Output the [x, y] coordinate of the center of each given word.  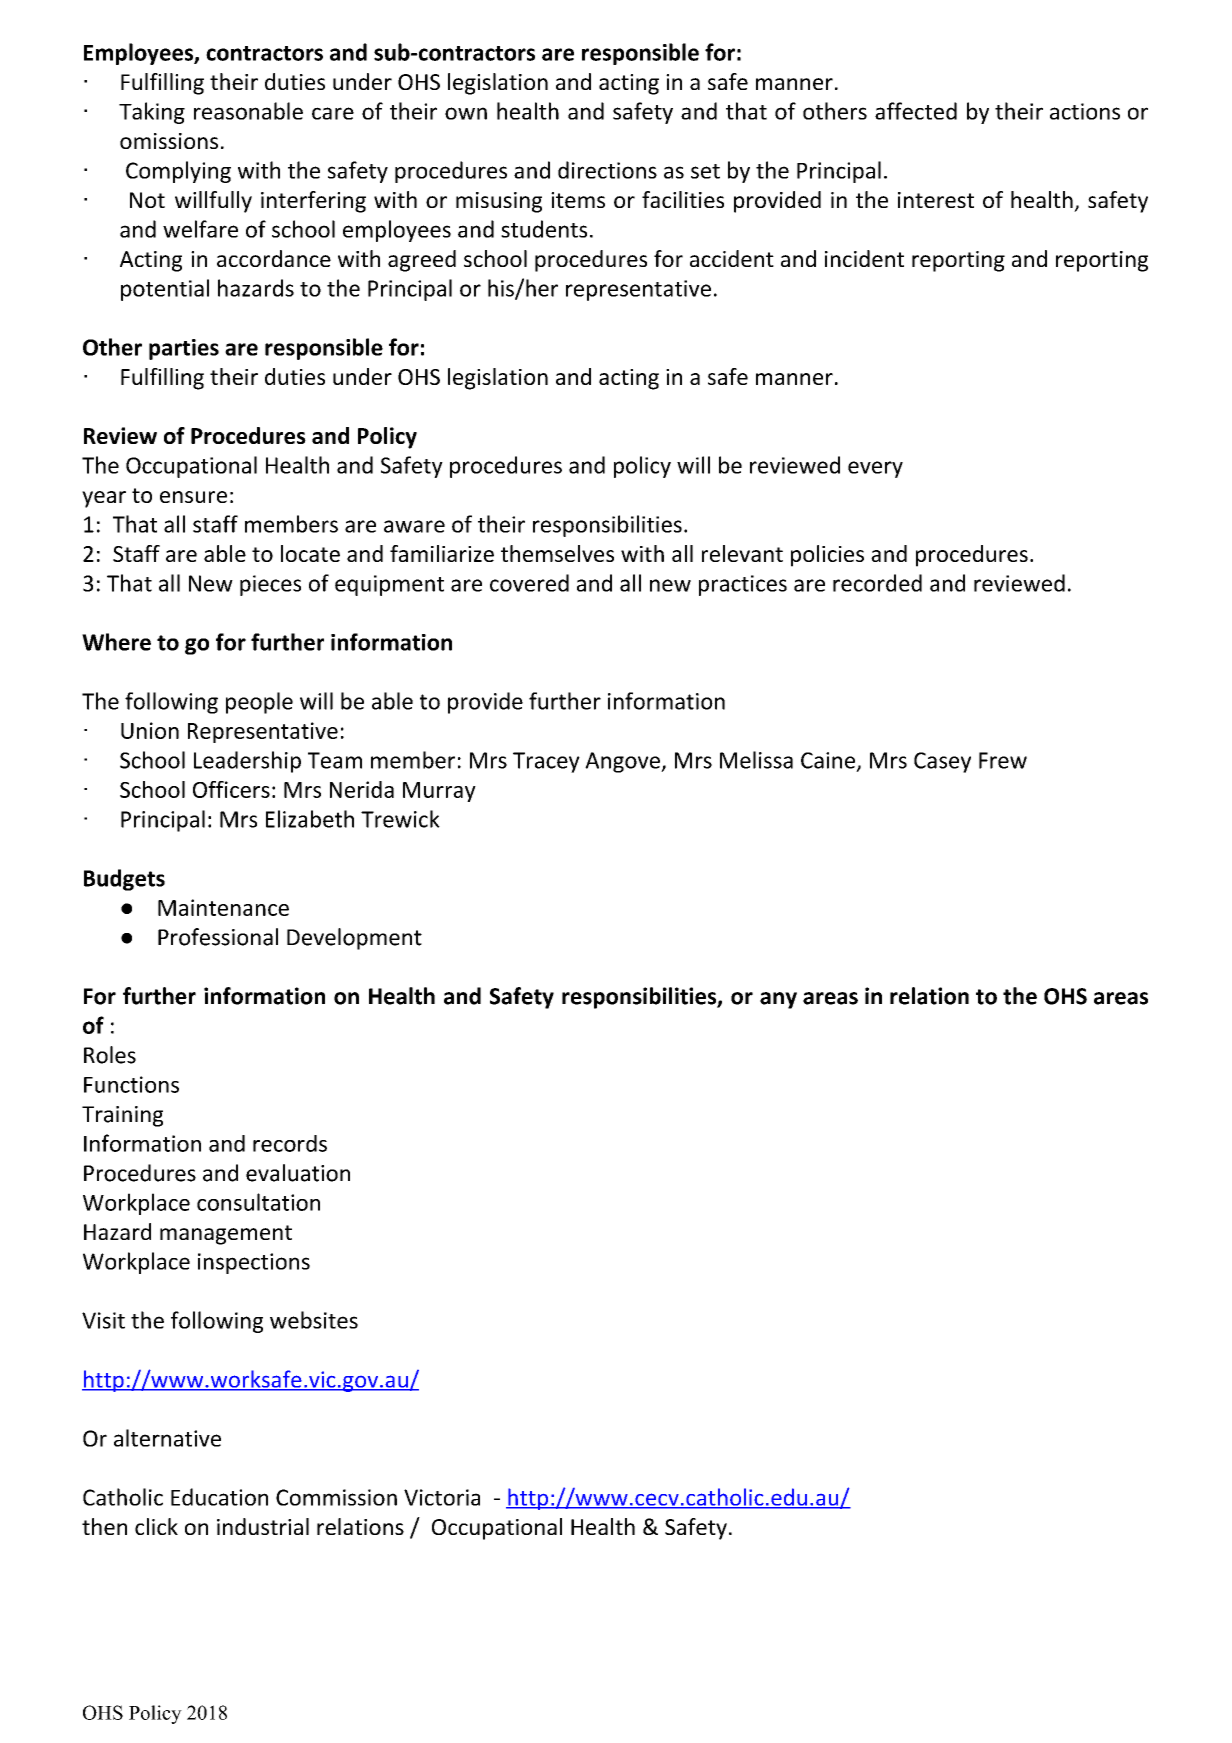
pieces [270, 585]
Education [219, 1497]
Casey [942, 762]
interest [936, 200]
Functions [131, 1084]
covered [529, 583]
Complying [178, 172]
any [778, 1000]
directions [607, 170]
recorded [877, 583]
